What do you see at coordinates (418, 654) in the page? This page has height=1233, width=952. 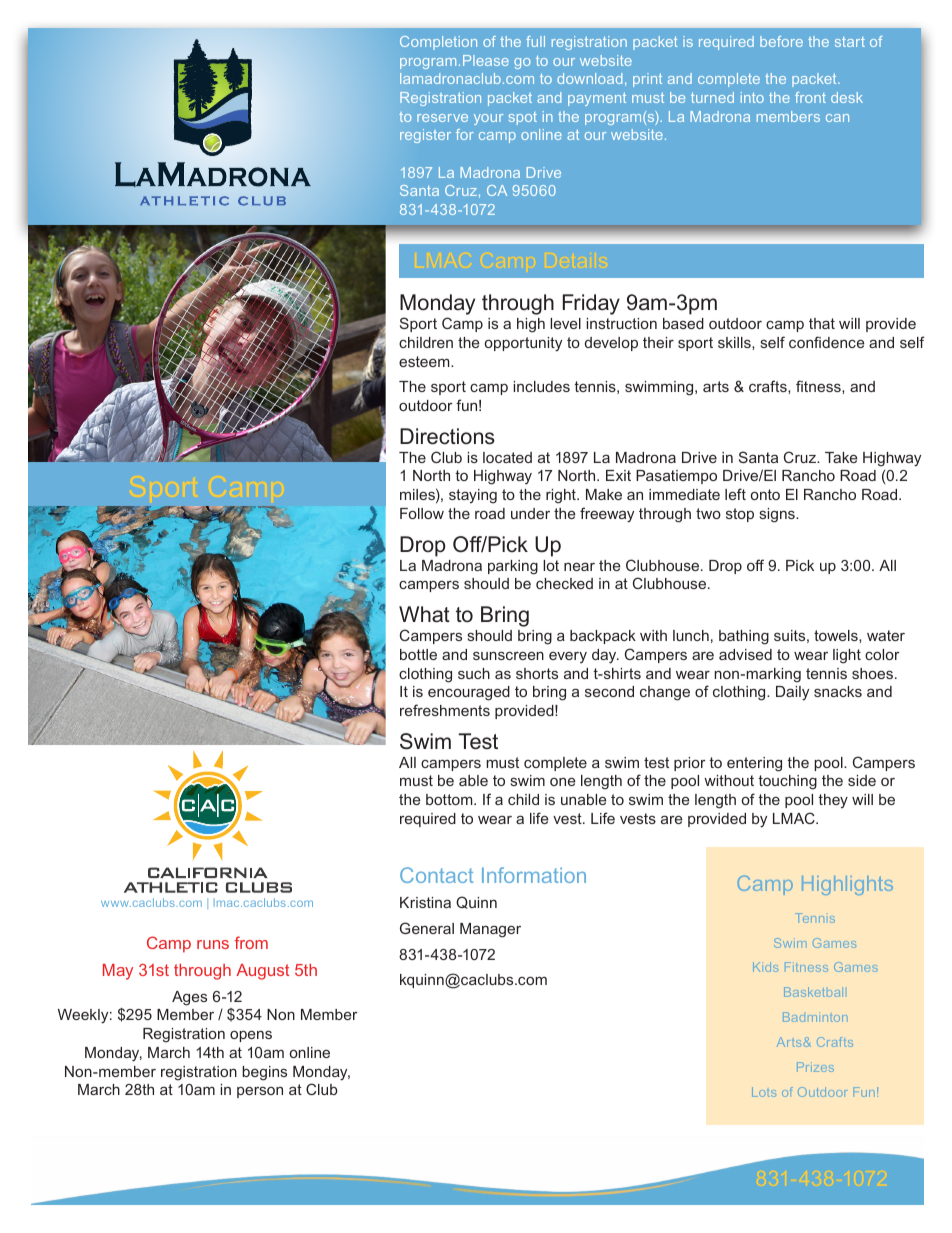 I see `bottle` at bounding box center [418, 654].
